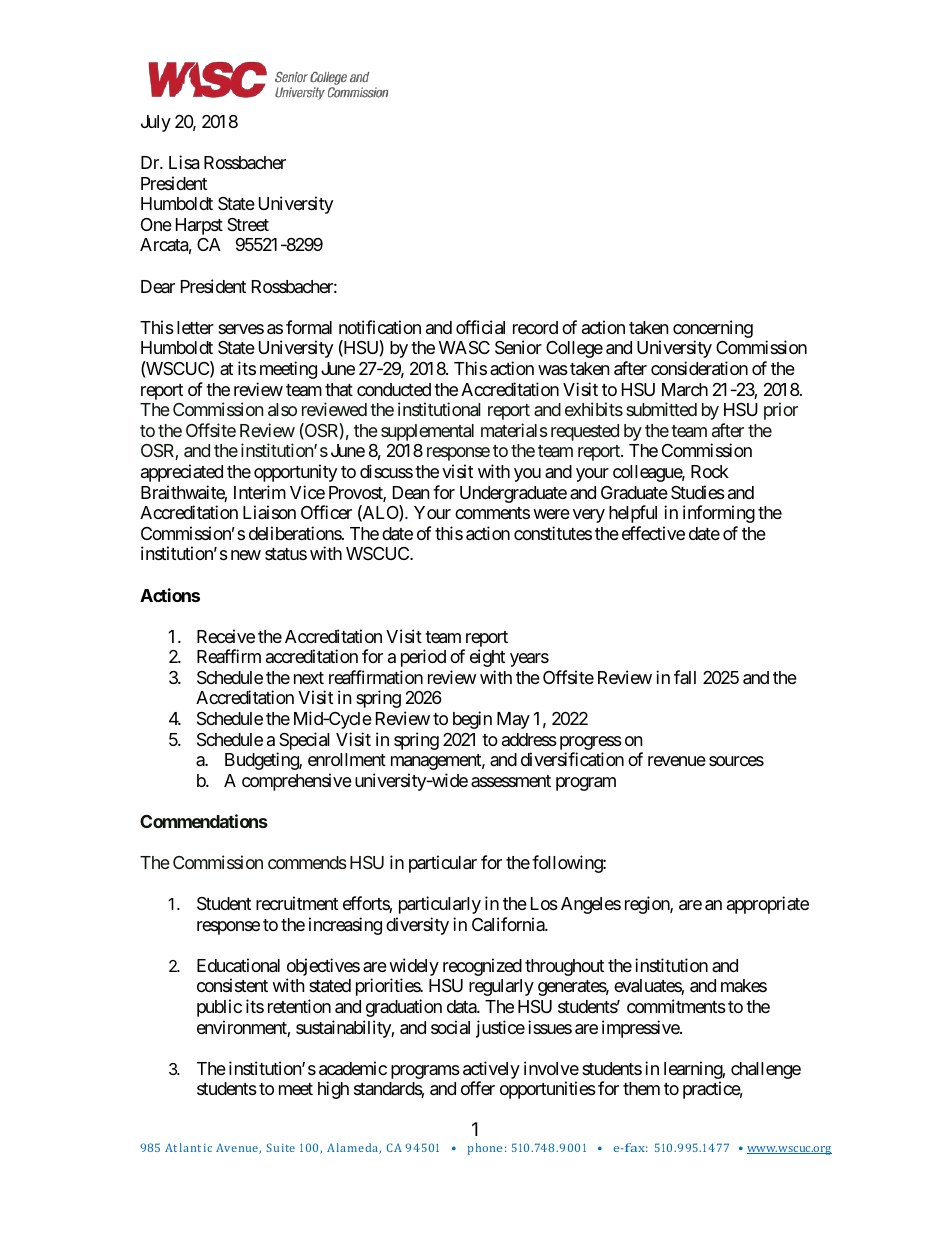 The height and width of the screenshot is (1233, 952). I want to click on official, so click(480, 327).
